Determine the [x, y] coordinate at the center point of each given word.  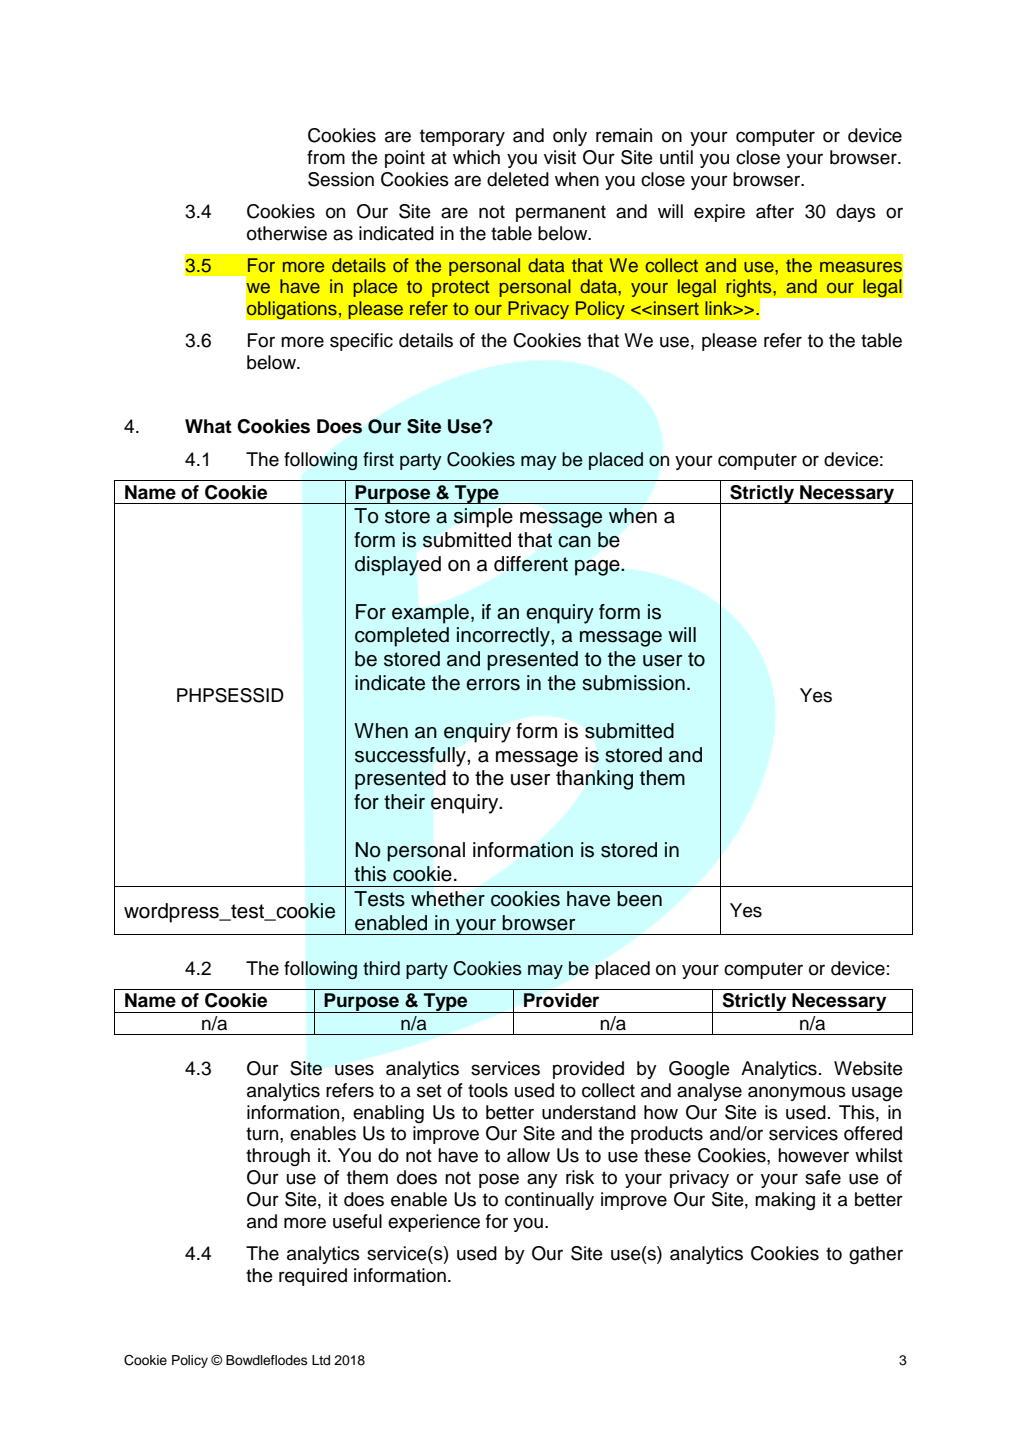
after [775, 211]
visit [560, 157]
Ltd [321, 1360]
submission [633, 683]
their [404, 802]
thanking [594, 780]
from [326, 157]
